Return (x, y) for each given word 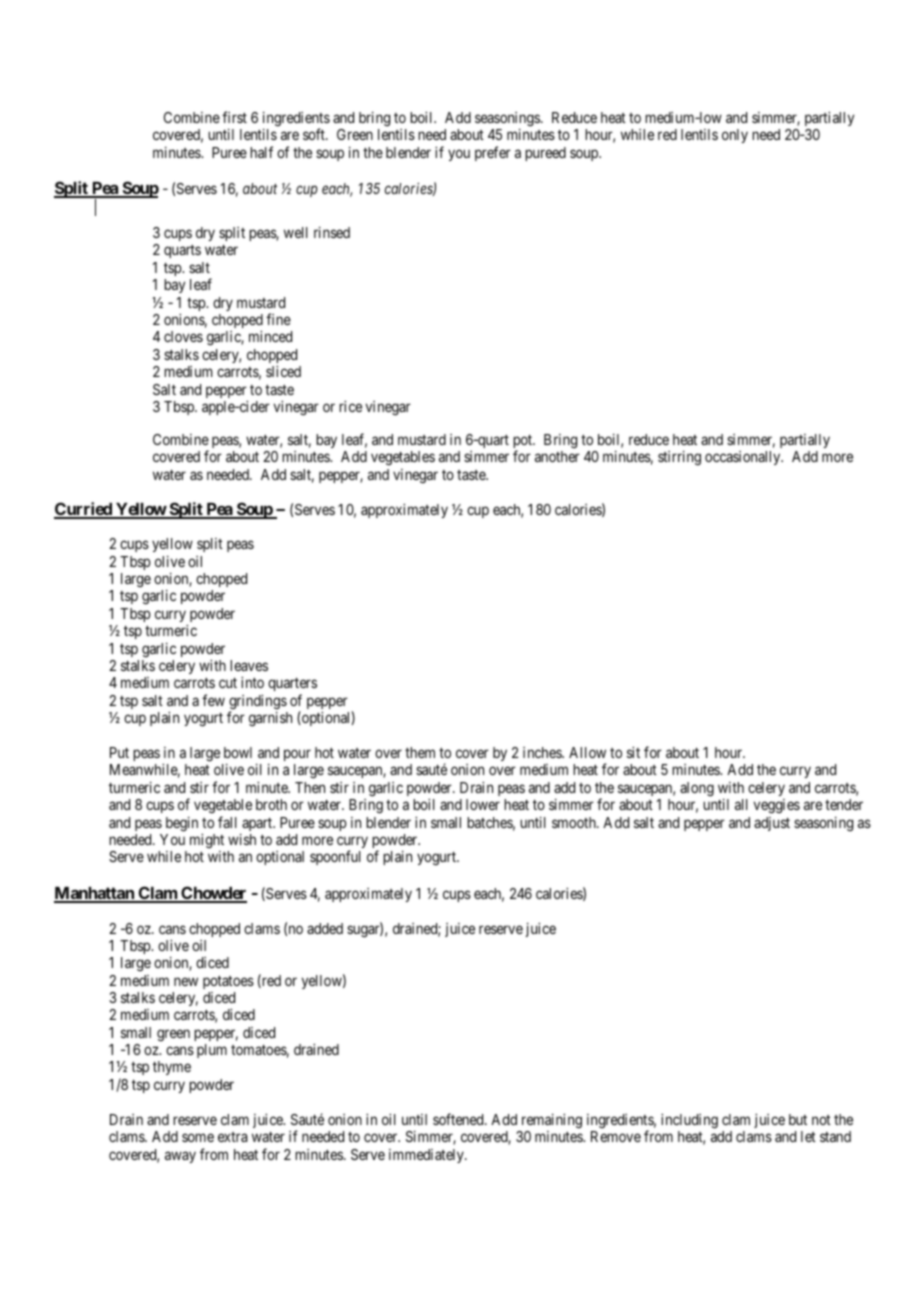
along (697, 789)
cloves (183, 336)
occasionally (744, 458)
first (234, 117)
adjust (772, 824)
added (325, 928)
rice (350, 406)
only (735, 136)
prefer (493, 153)
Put (119, 752)
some (198, 1137)
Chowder (213, 894)
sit (633, 752)
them (420, 752)
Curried (84, 510)
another (557, 456)
